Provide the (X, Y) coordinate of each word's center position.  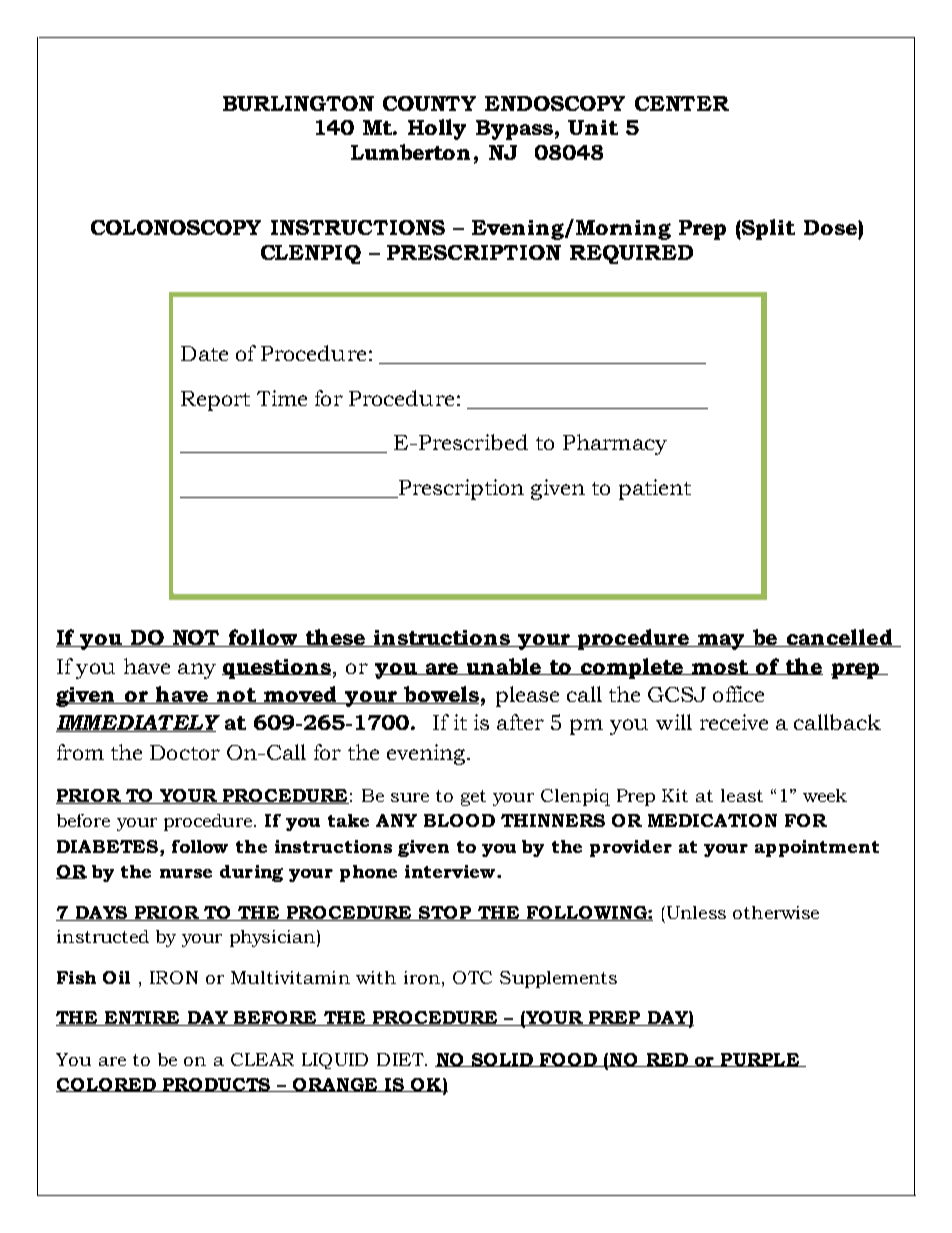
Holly (437, 129)
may (721, 642)
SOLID (502, 1060)
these (335, 638)
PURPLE (759, 1060)
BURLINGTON (298, 103)
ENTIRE (142, 1018)
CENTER (682, 103)
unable (504, 666)
